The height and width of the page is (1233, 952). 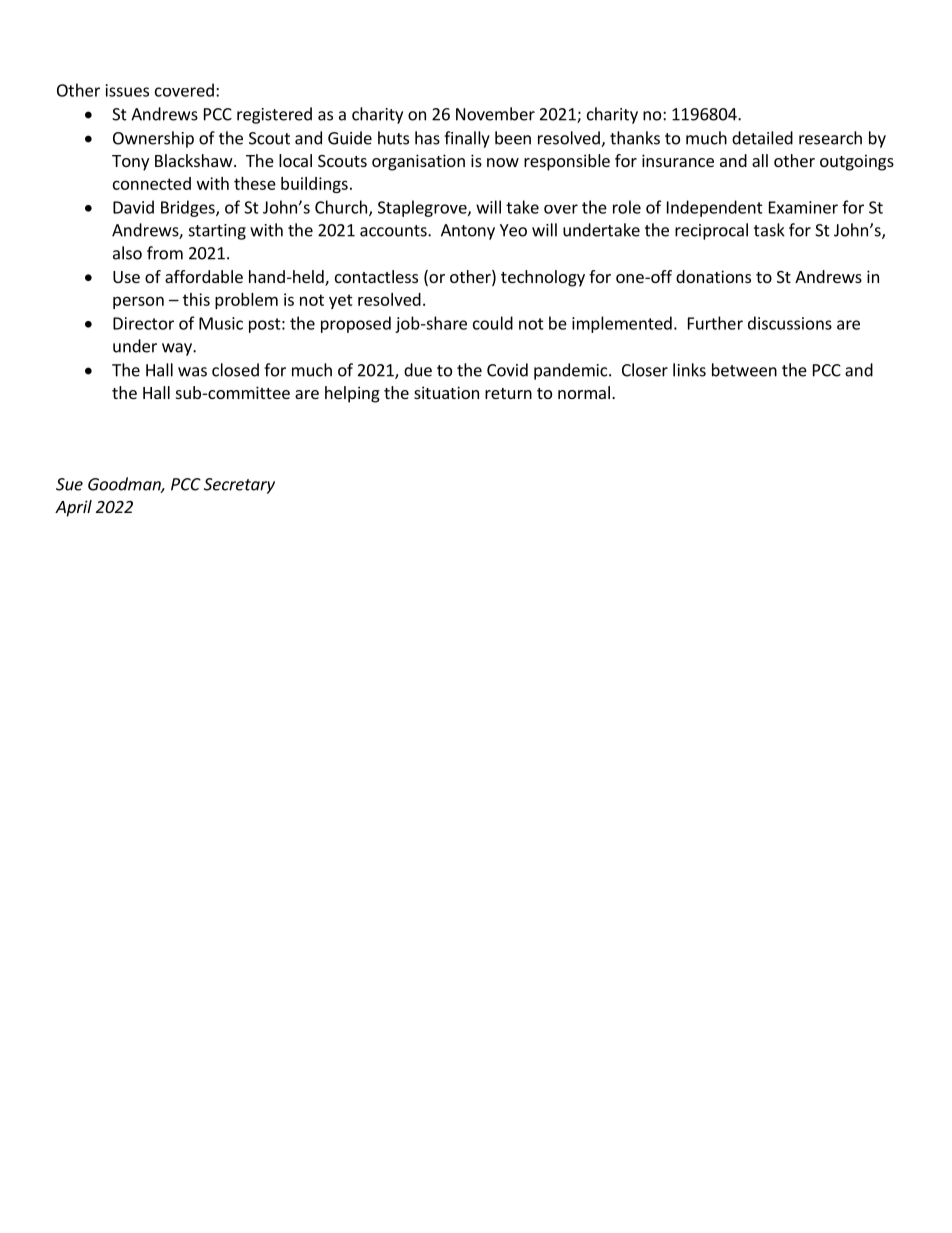 I want to click on Bridges, so click(x=189, y=208).
